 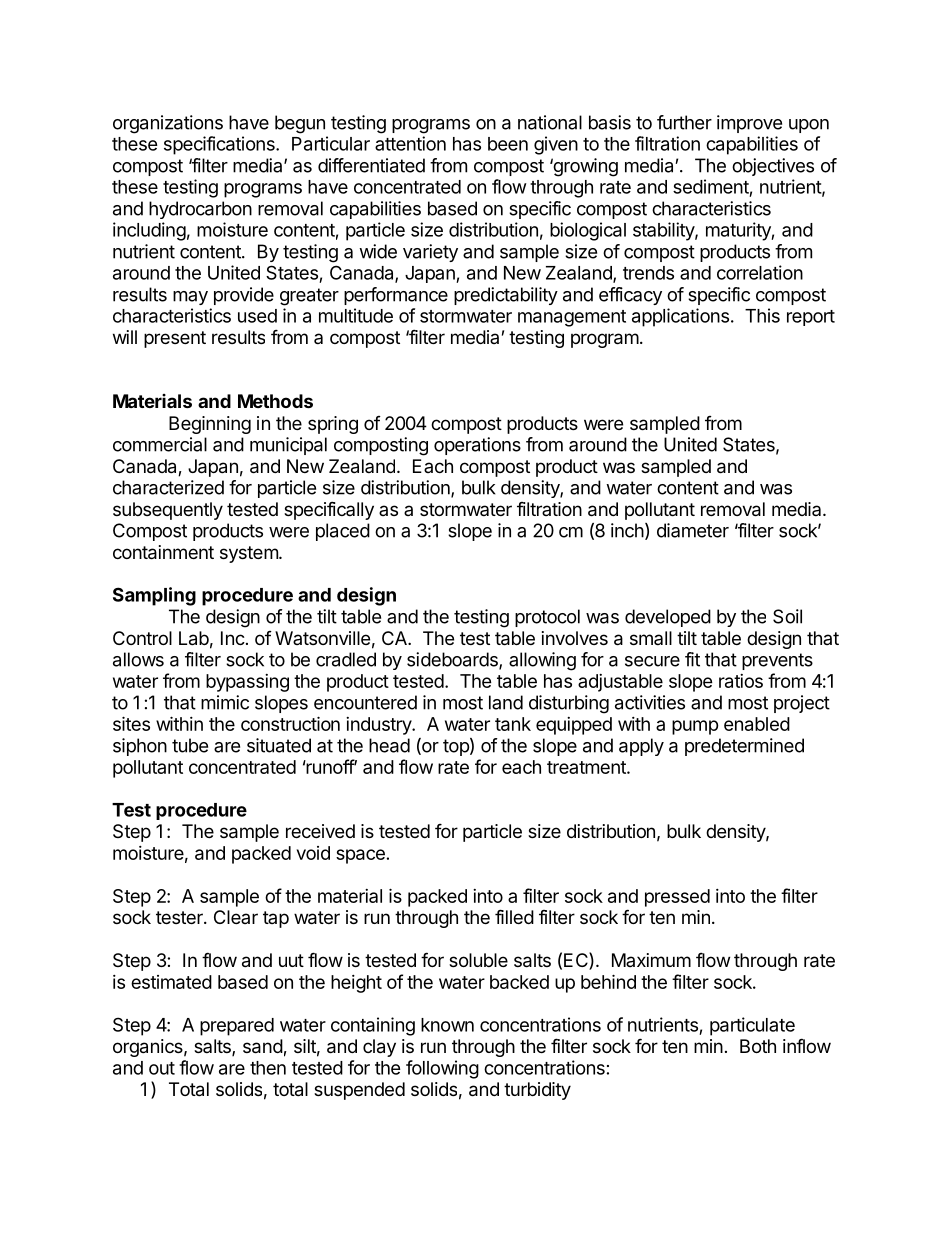 I want to click on improve, so click(x=749, y=124).
